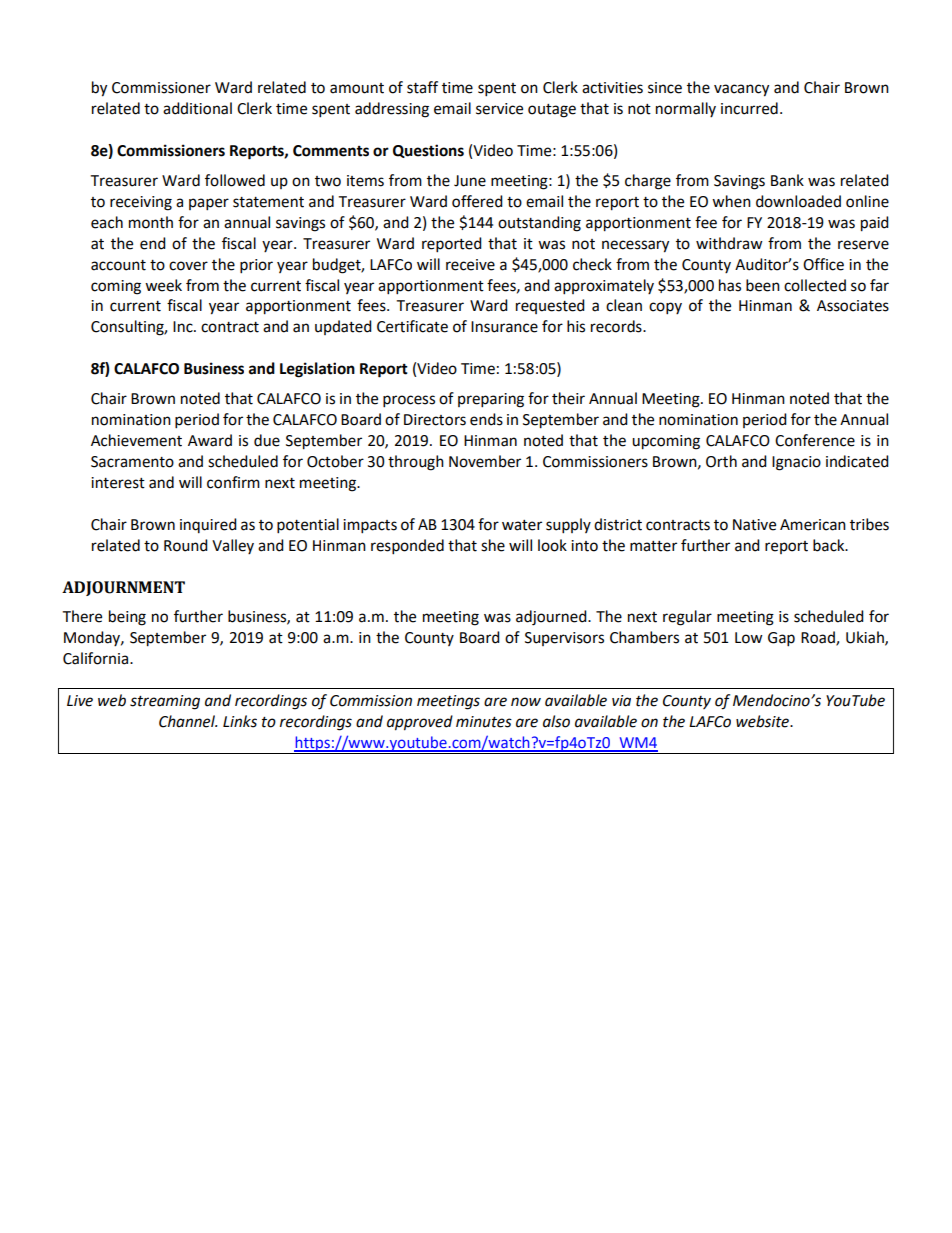  What do you see at coordinates (163, 285) in the page?
I see `week` at bounding box center [163, 285].
